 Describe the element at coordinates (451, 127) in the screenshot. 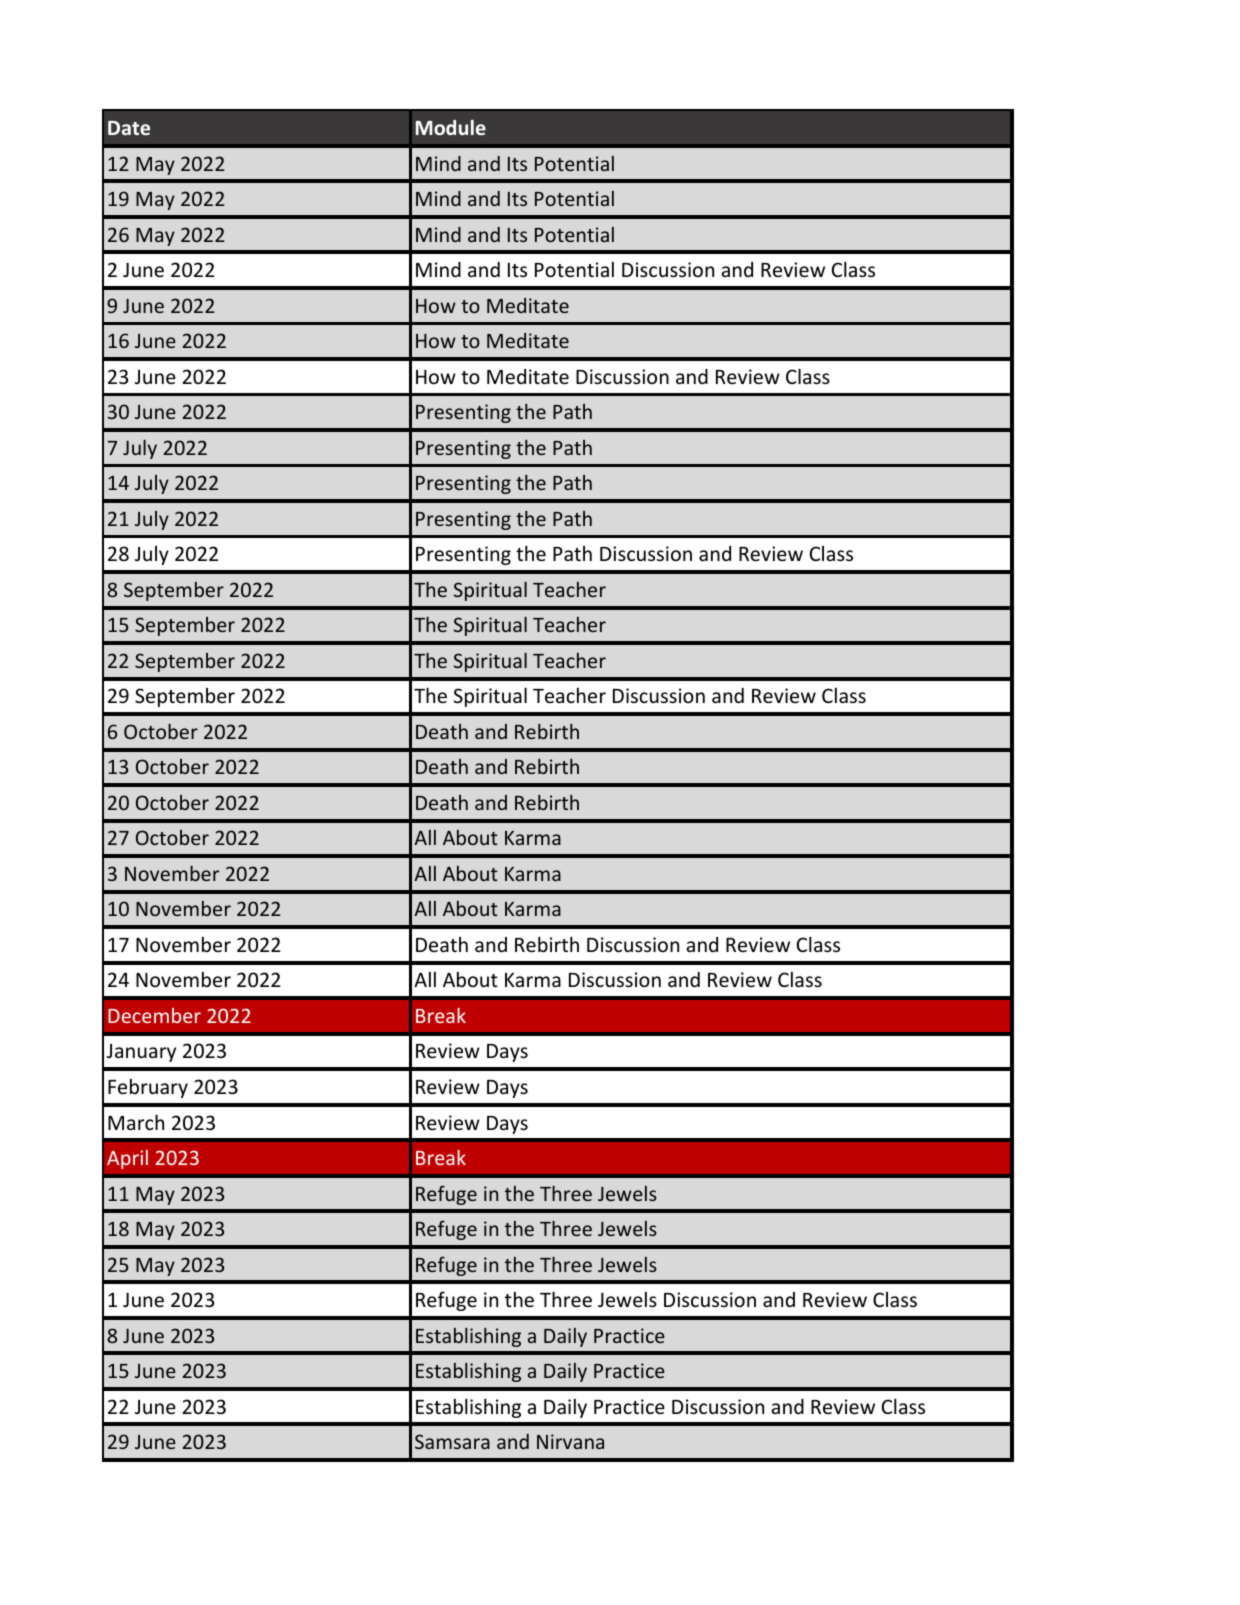

I see `Module` at that location.
